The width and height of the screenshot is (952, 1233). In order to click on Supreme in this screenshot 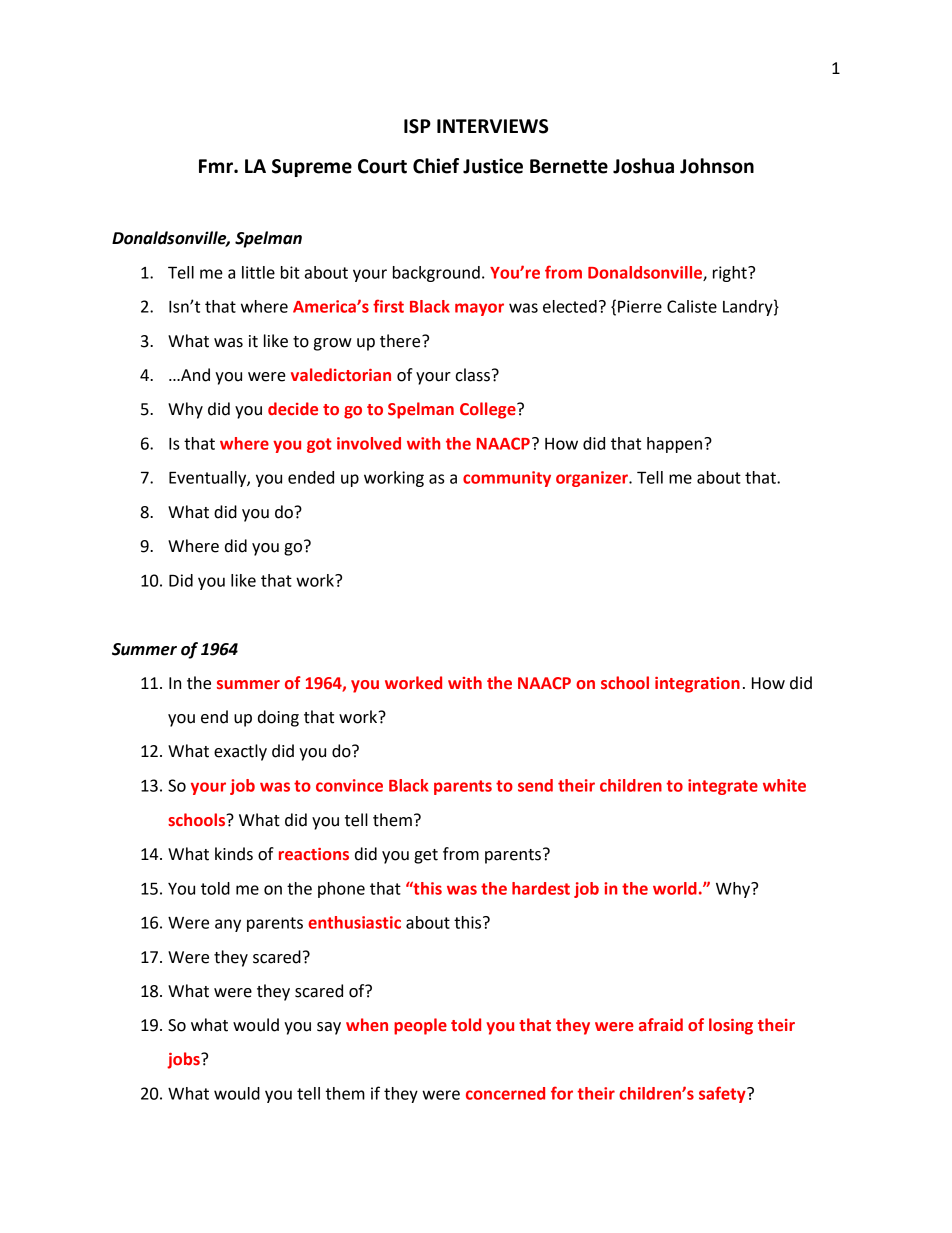, I will do `click(312, 168)`.
